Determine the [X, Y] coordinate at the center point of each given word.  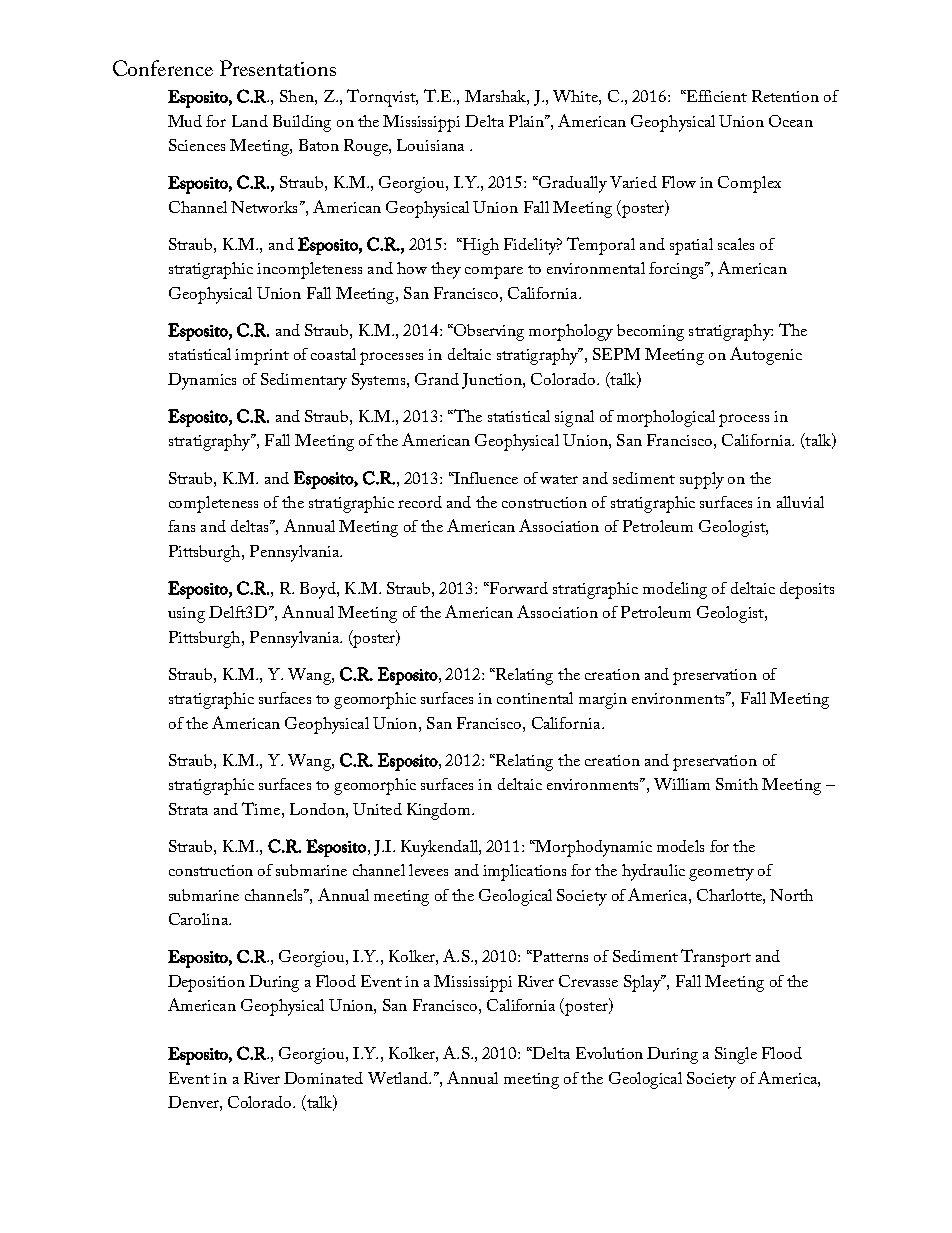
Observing [488, 332]
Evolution [609, 1053]
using [186, 615]
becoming [650, 332]
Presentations [278, 68]
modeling [675, 590]
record [420, 502]
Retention [785, 96]
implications [524, 872]
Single [736, 1055]
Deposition [206, 983]
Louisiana [430, 145]
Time [262, 808]
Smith [737, 784]
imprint [262, 357]
